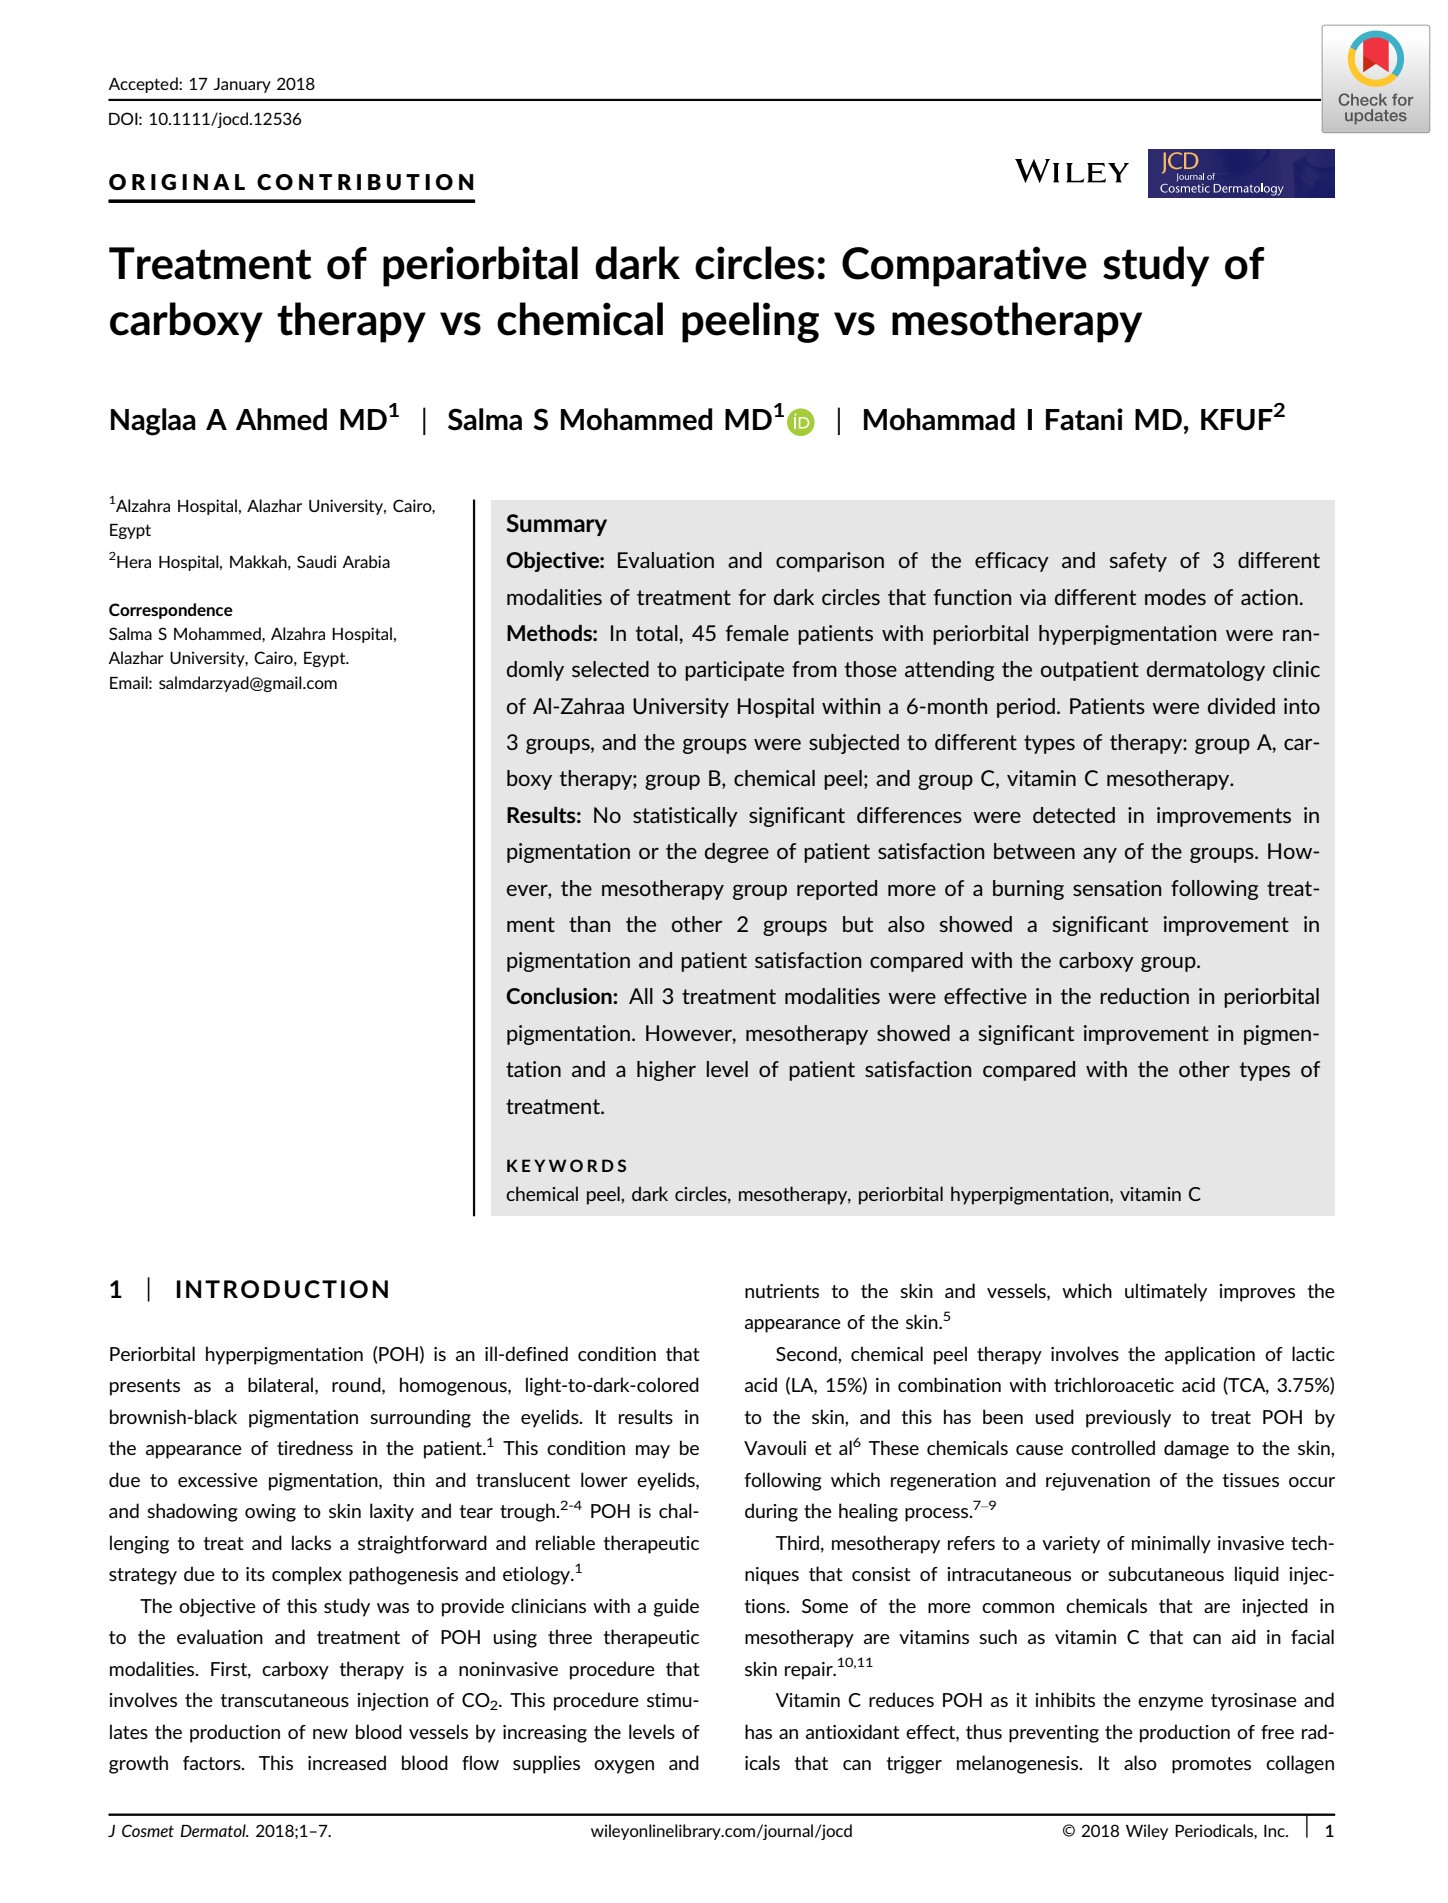 This document has width=1448, height=1903. I want to click on previously, so click(1128, 1418).
